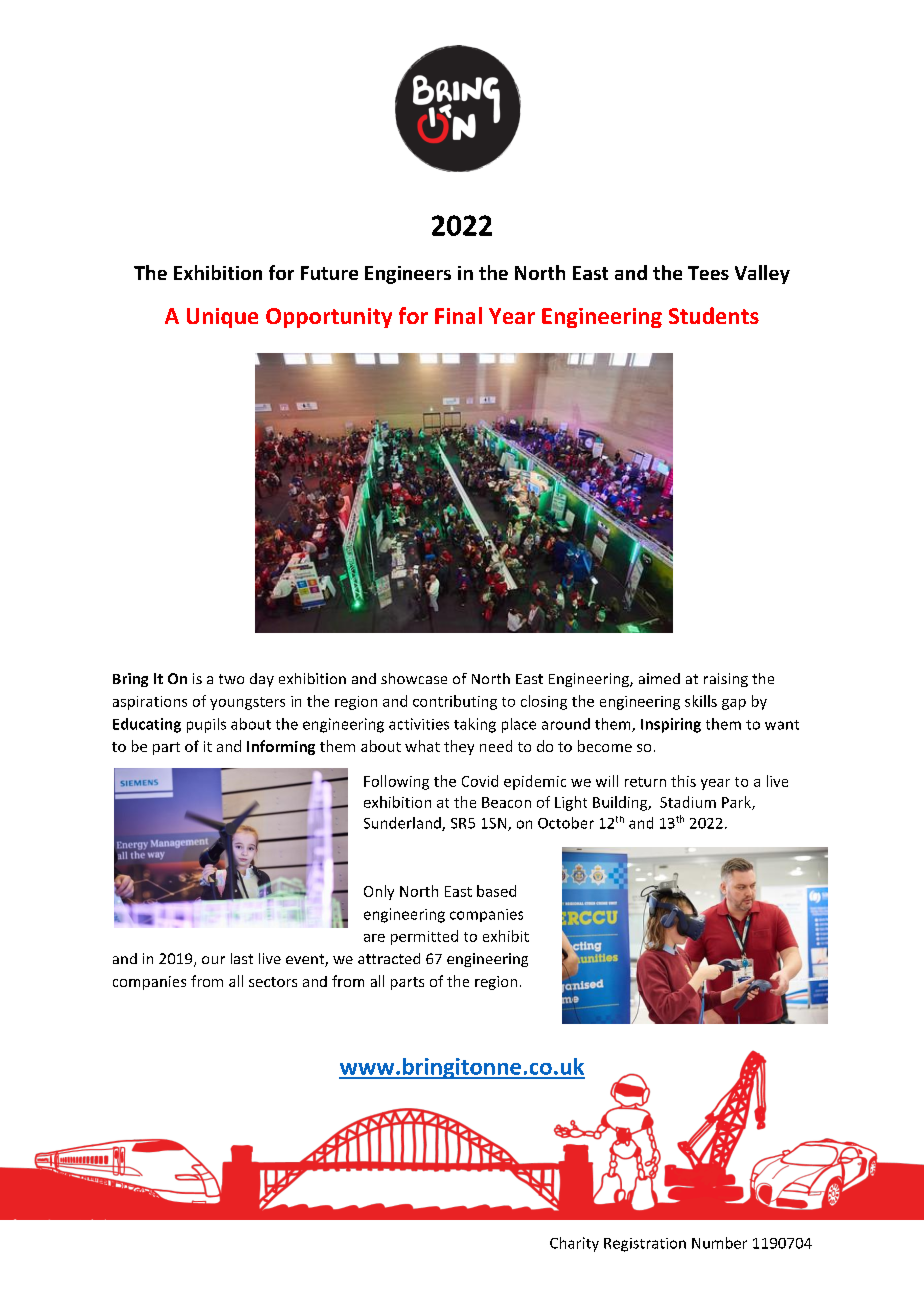 This page has width=924, height=1308. I want to click on Students, so click(714, 315).
